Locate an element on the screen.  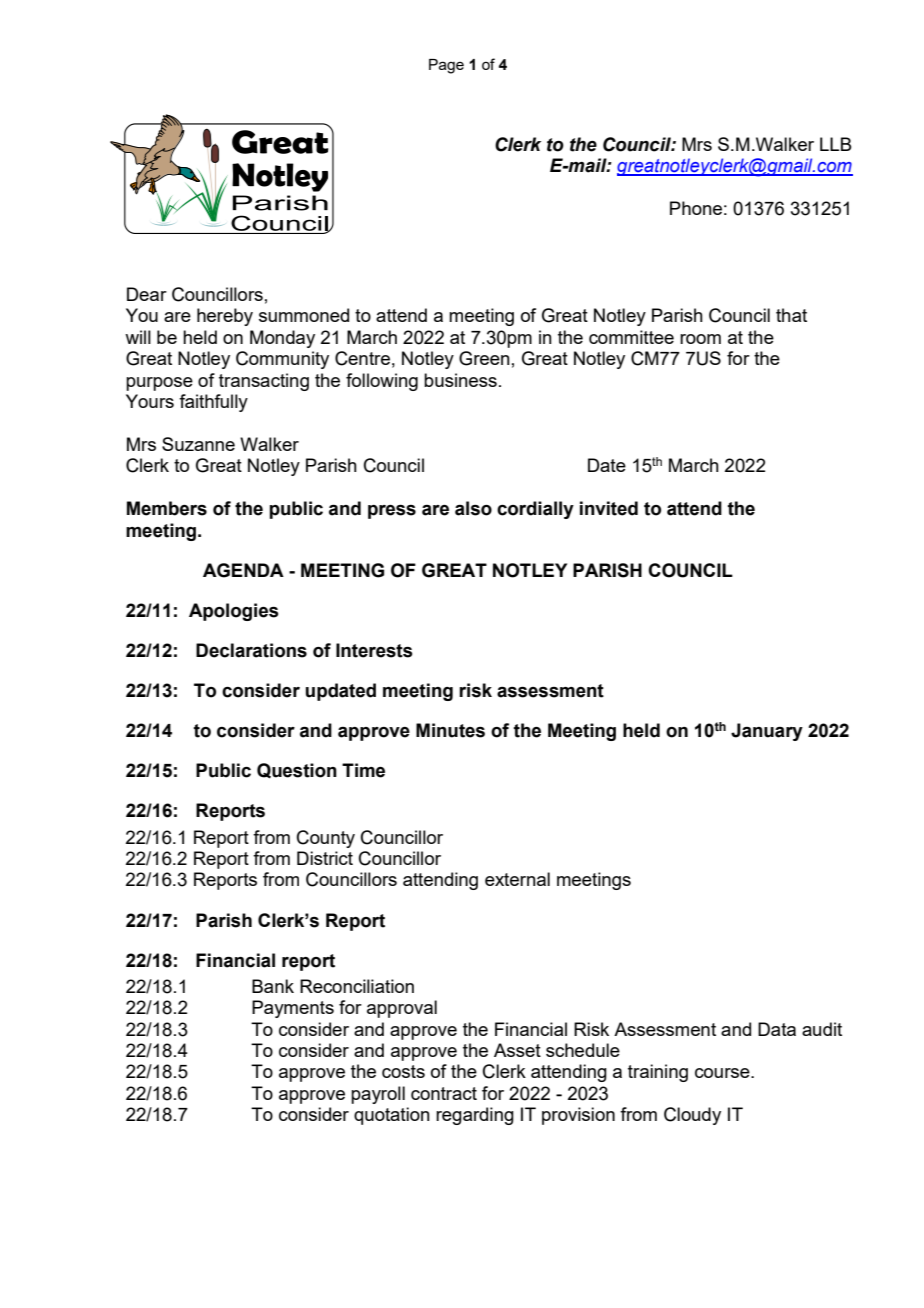
summoned is located at coordinates (304, 315).
